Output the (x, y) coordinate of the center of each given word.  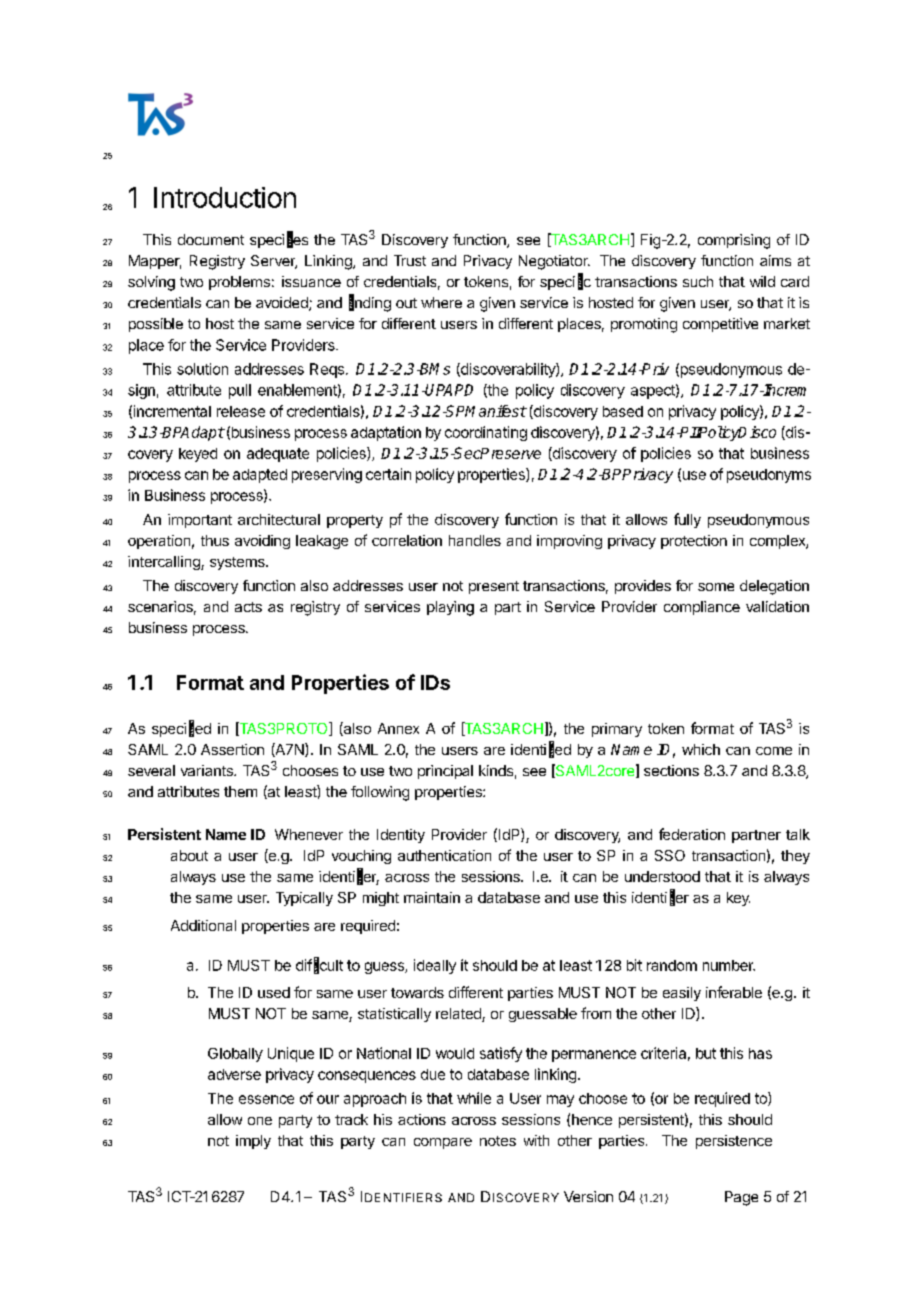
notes (498, 1141)
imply (253, 1142)
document (211, 239)
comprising (734, 241)
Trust (410, 260)
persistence (734, 1142)
